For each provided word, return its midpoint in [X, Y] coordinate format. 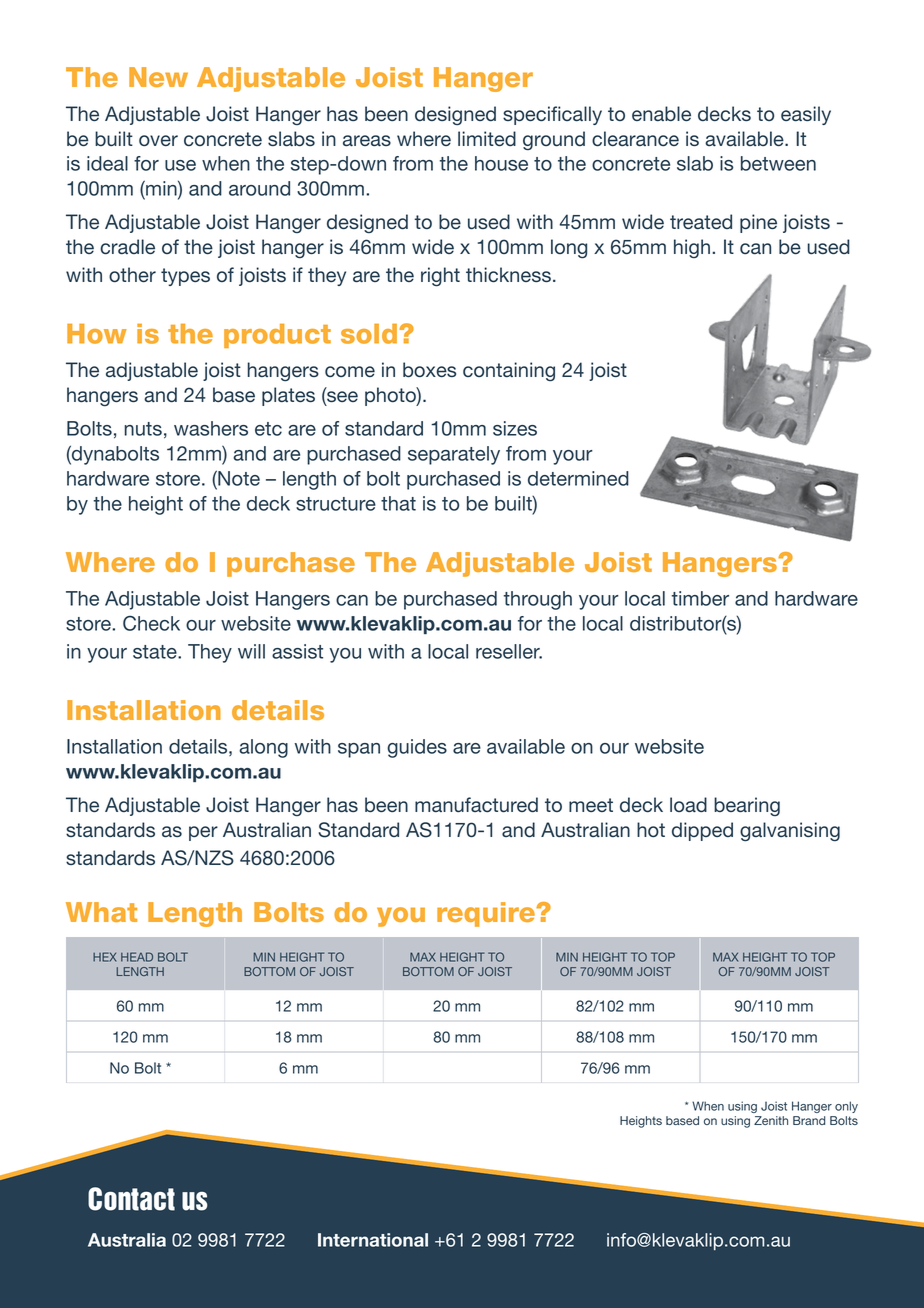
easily [806, 115]
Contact [131, 1199]
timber [700, 598]
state [156, 652]
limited [487, 139]
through [538, 600]
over [158, 141]
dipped [702, 831]
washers [211, 428]
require [487, 914]
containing [509, 372]
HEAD [137, 957]
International [373, 1240]
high [692, 249]
